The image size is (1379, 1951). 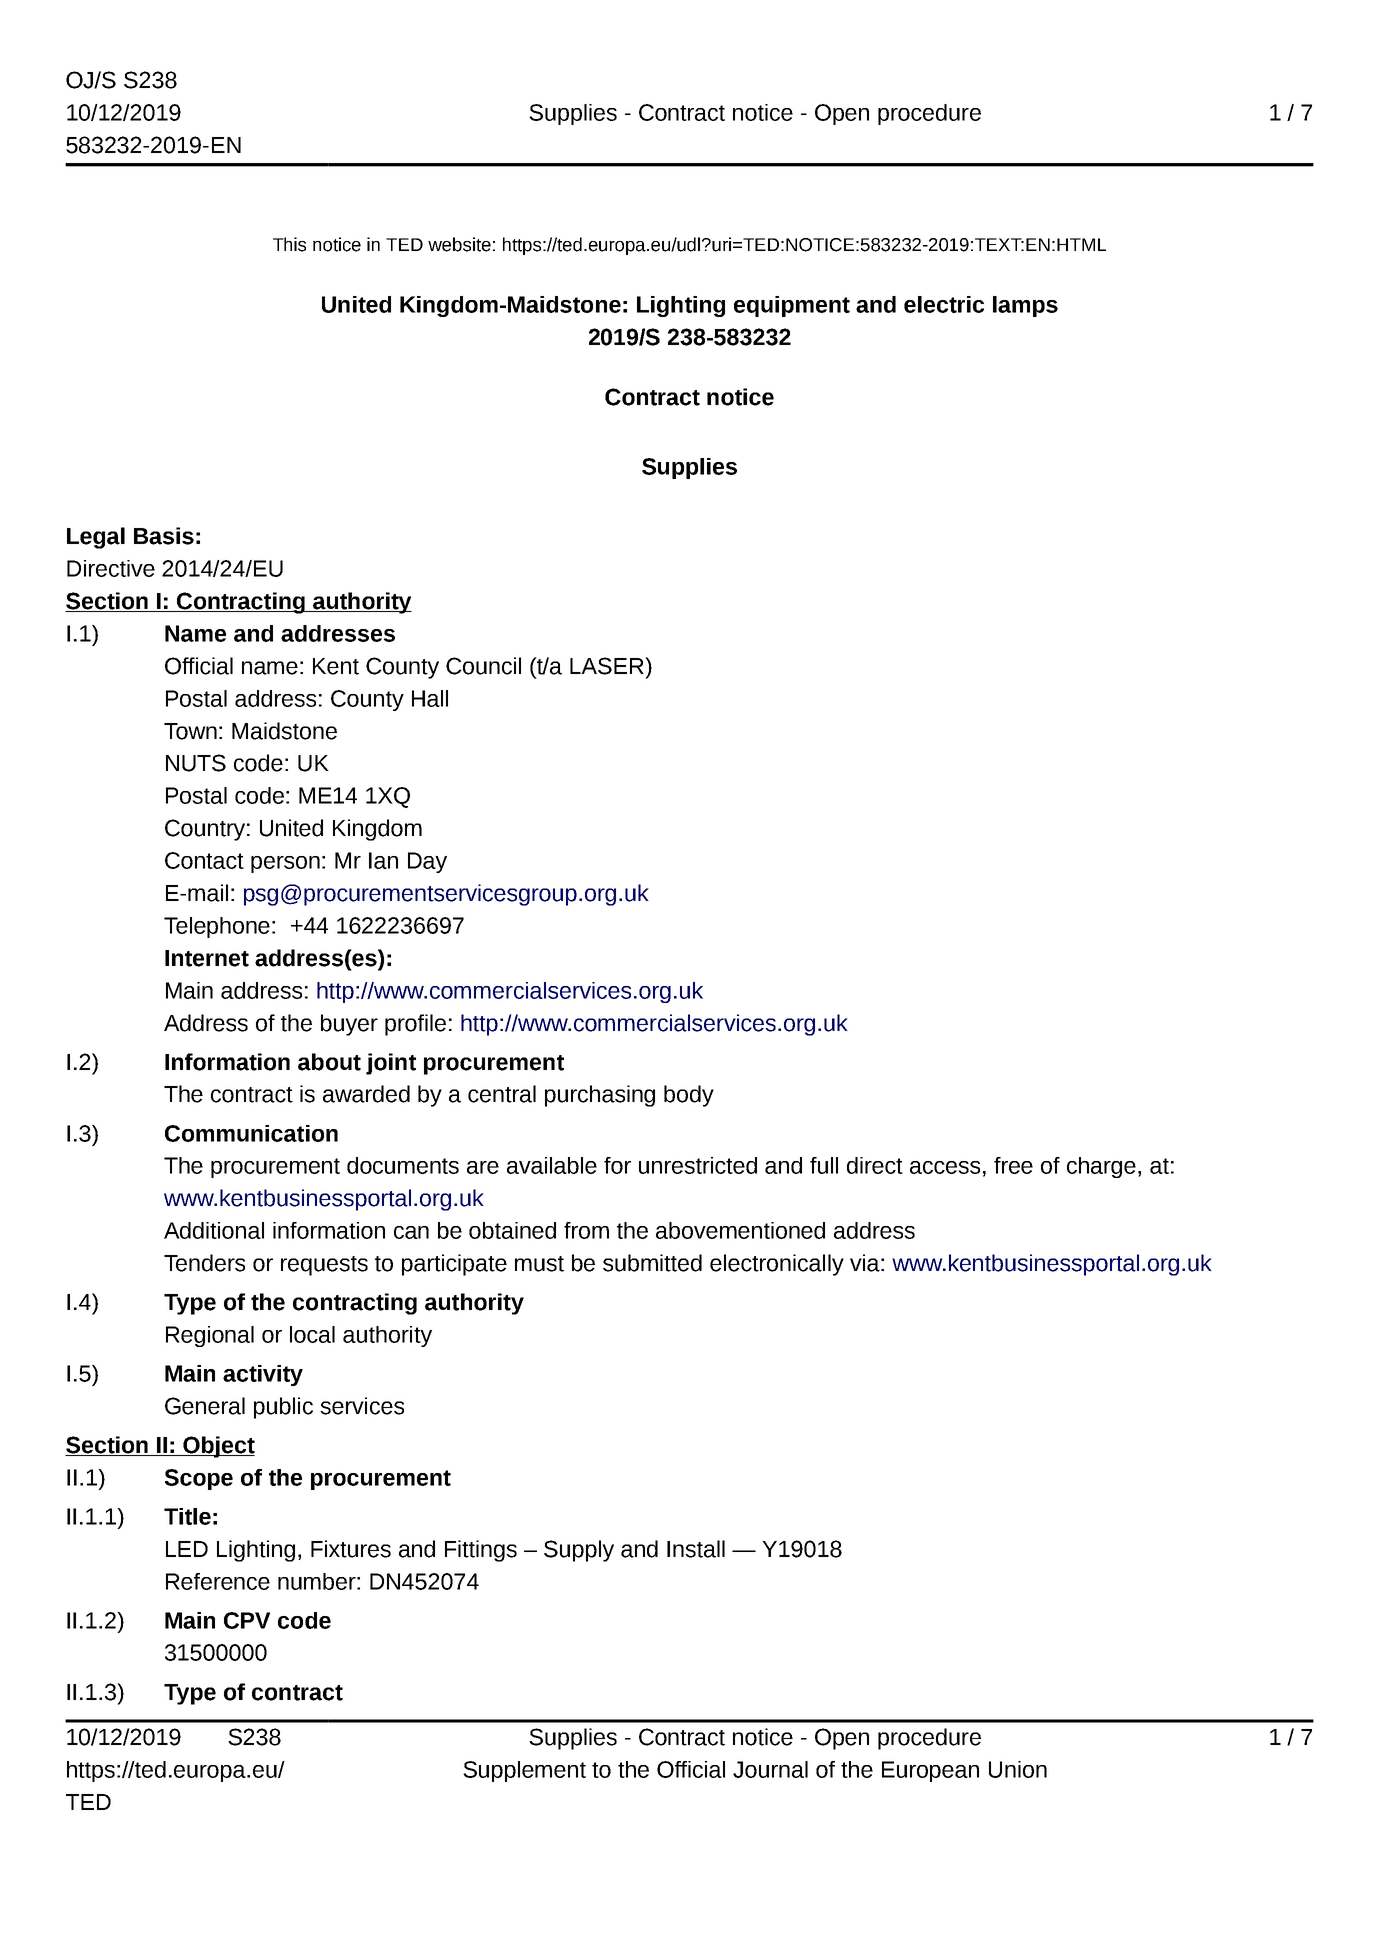 What do you see at coordinates (1018, 1769) in the document?
I see `Union` at bounding box center [1018, 1769].
